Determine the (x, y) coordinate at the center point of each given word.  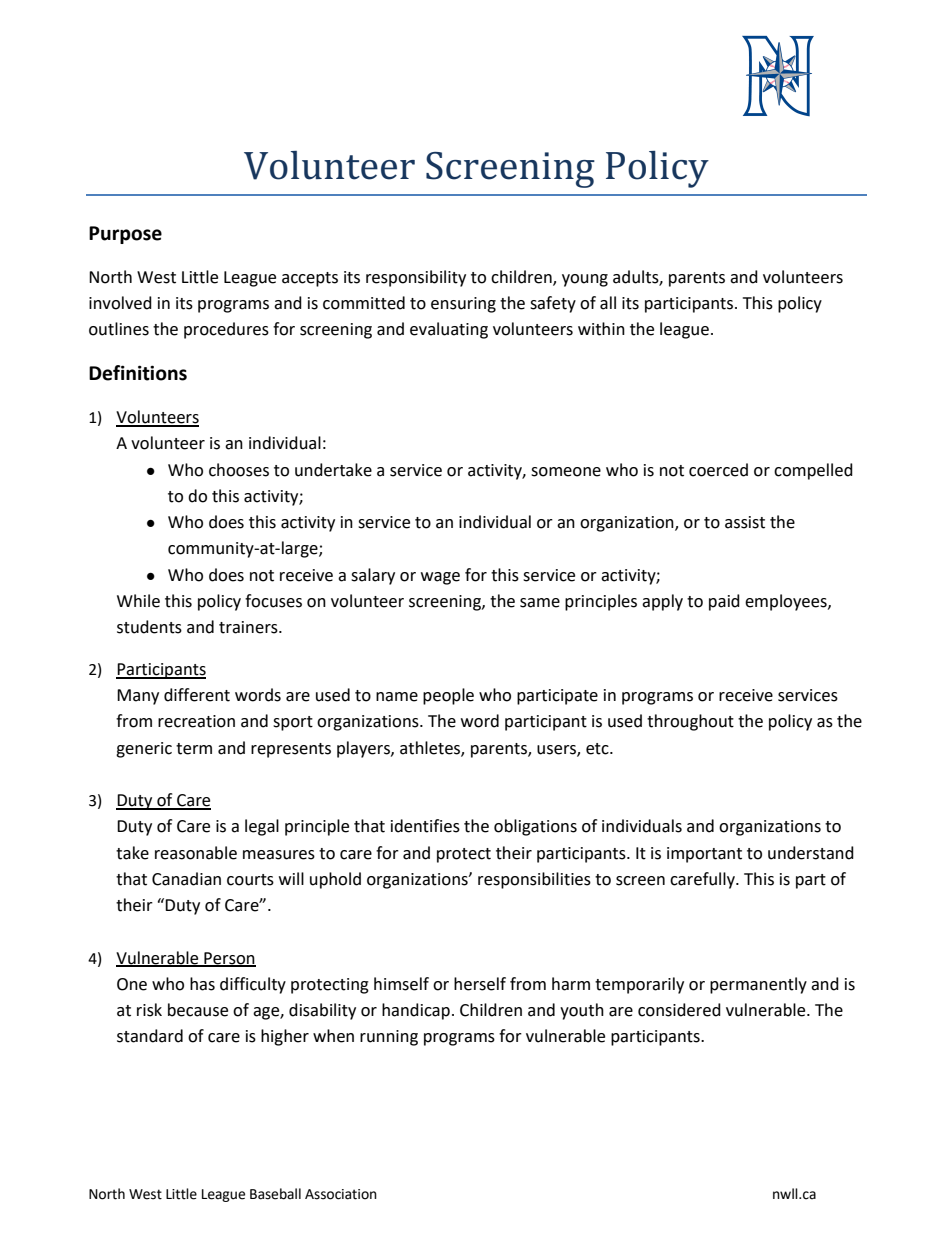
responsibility (416, 278)
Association (341, 1194)
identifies (425, 826)
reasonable (196, 853)
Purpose (125, 235)
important (704, 855)
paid (724, 602)
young (585, 280)
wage (440, 578)
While (138, 601)
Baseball (275, 1194)
